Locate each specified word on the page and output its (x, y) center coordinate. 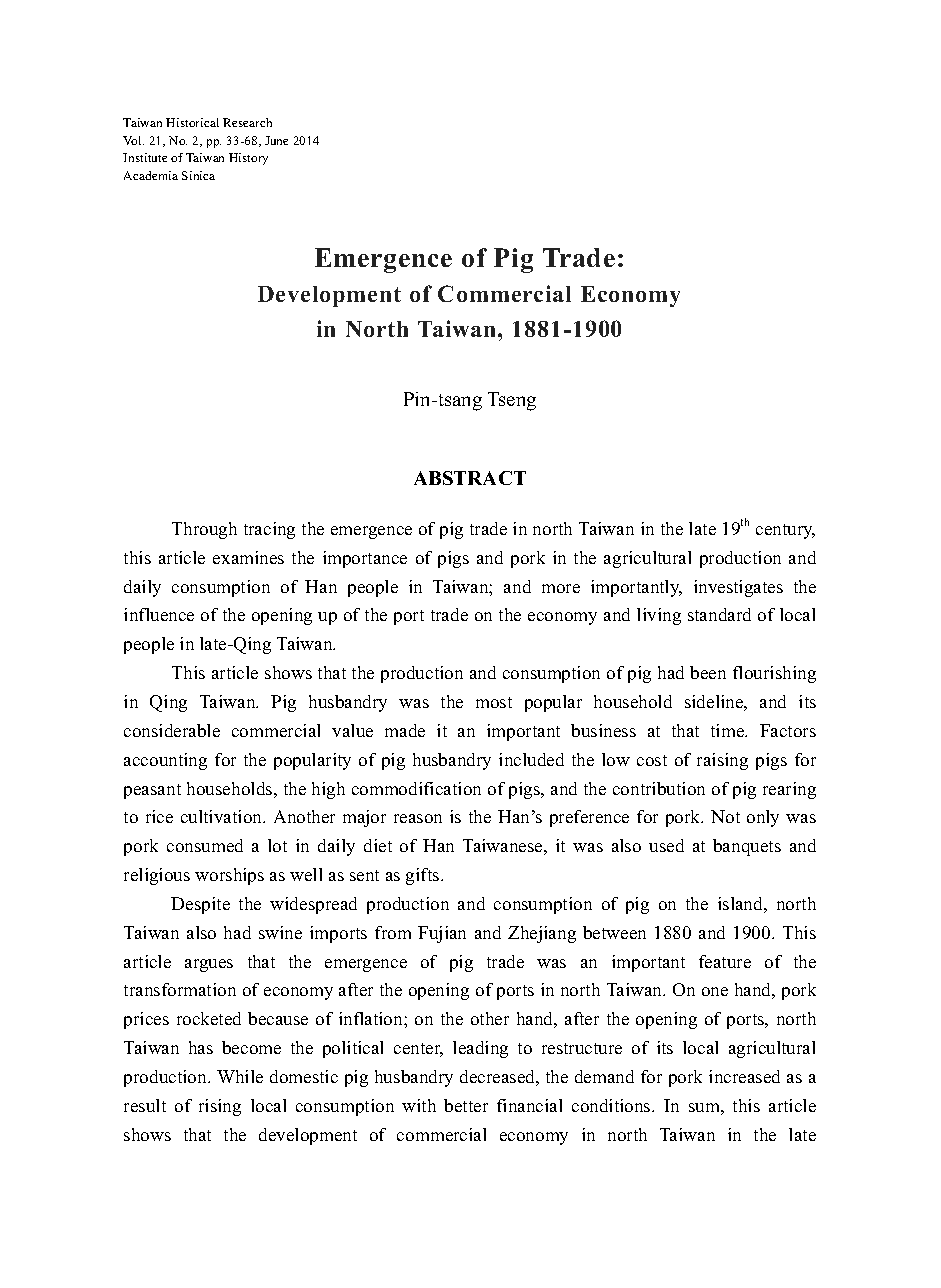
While (240, 1076)
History (248, 159)
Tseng (512, 401)
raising (722, 761)
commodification (416, 788)
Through (204, 530)
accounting (165, 761)
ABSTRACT (470, 478)
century (785, 531)
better (466, 1105)
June (276, 140)
